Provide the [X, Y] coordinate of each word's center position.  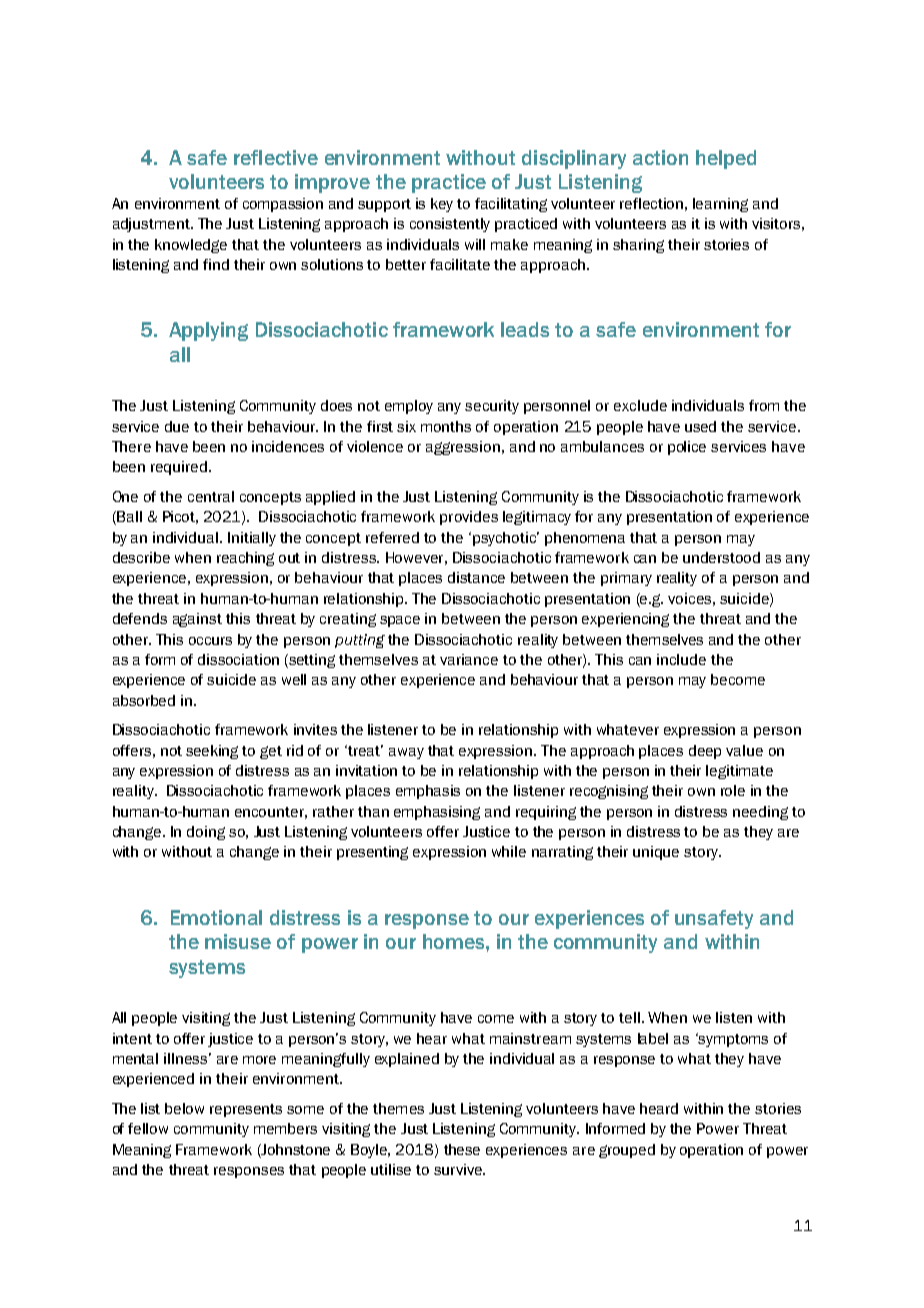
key [442, 205]
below [184, 1108]
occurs [210, 641]
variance [469, 659]
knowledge [191, 246]
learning [720, 205]
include [681, 659]
